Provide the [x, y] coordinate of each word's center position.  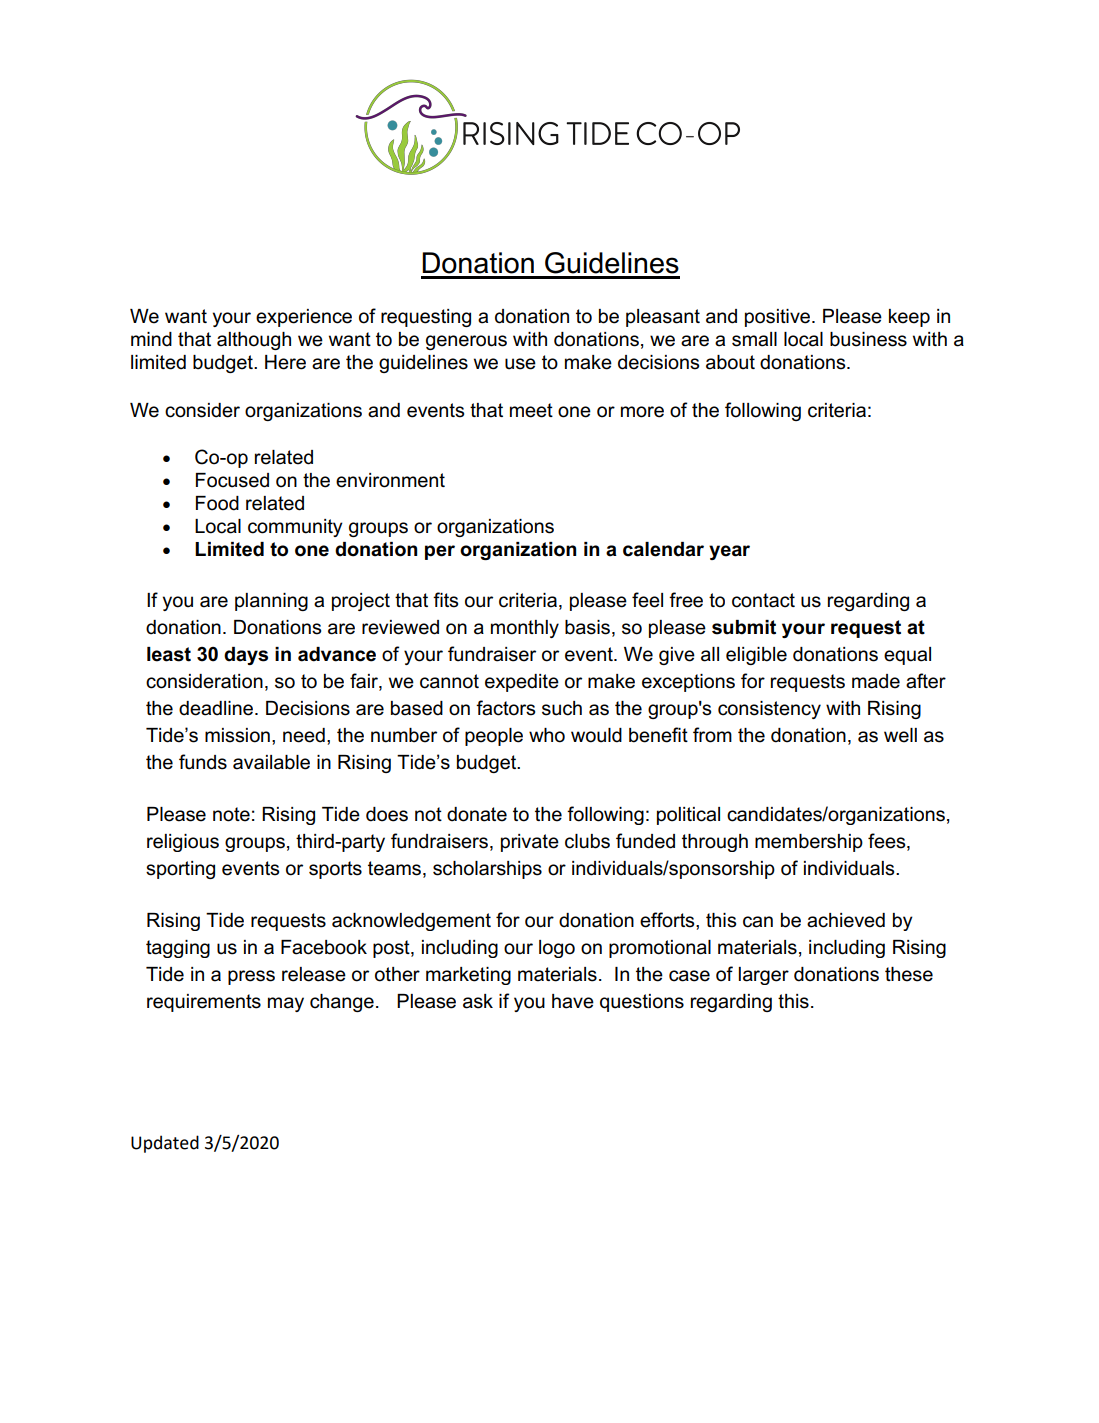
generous [466, 342]
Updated [165, 1144]
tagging [178, 949]
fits [445, 600]
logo [557, 949]
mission [237, 735]
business [868, 339]
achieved [846, 920]
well [900, 735]
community [295, 528]
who [547, 735]
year [729, 552]
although [254, 341]
